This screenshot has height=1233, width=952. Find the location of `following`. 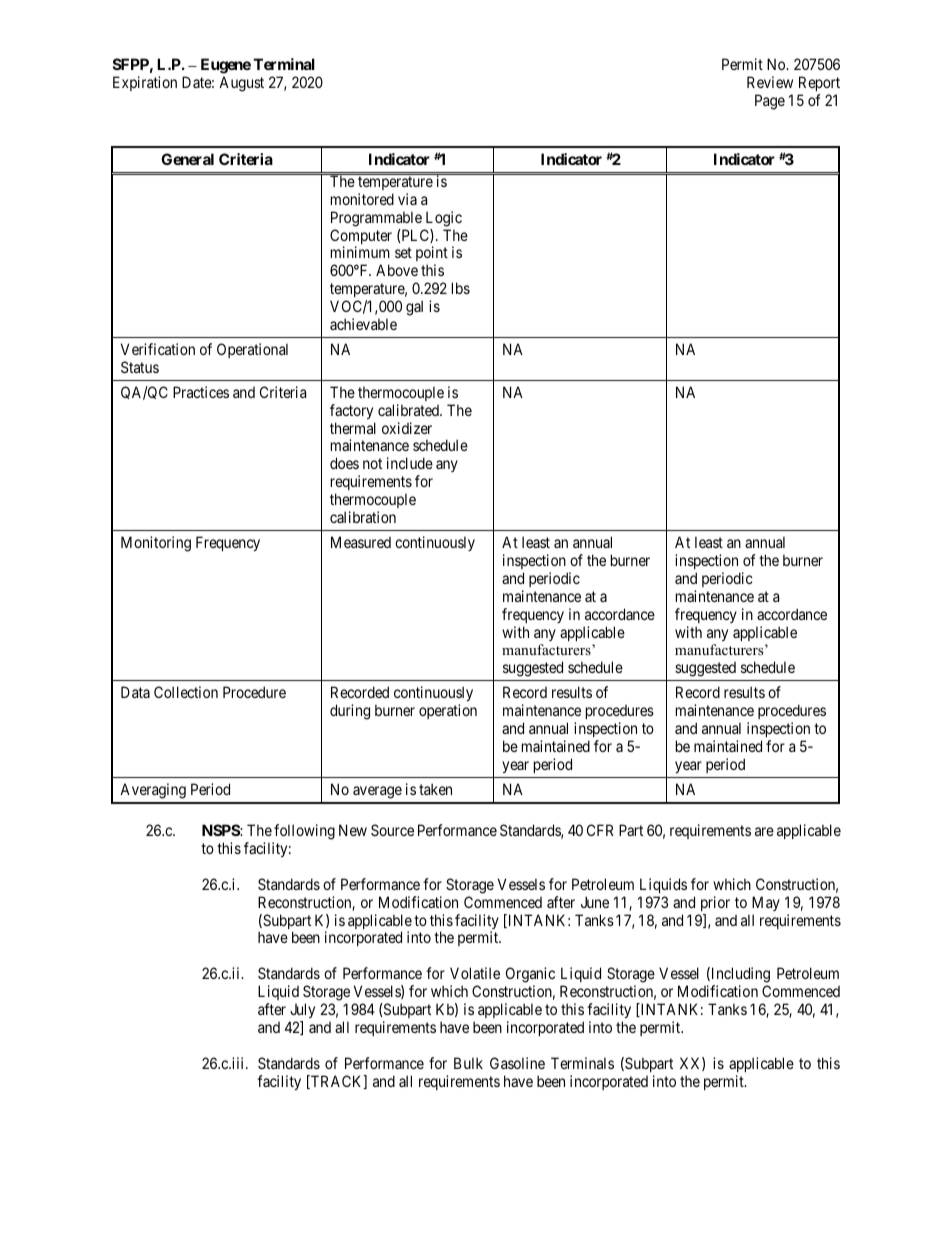

following is located at coordinates (304, 832).
